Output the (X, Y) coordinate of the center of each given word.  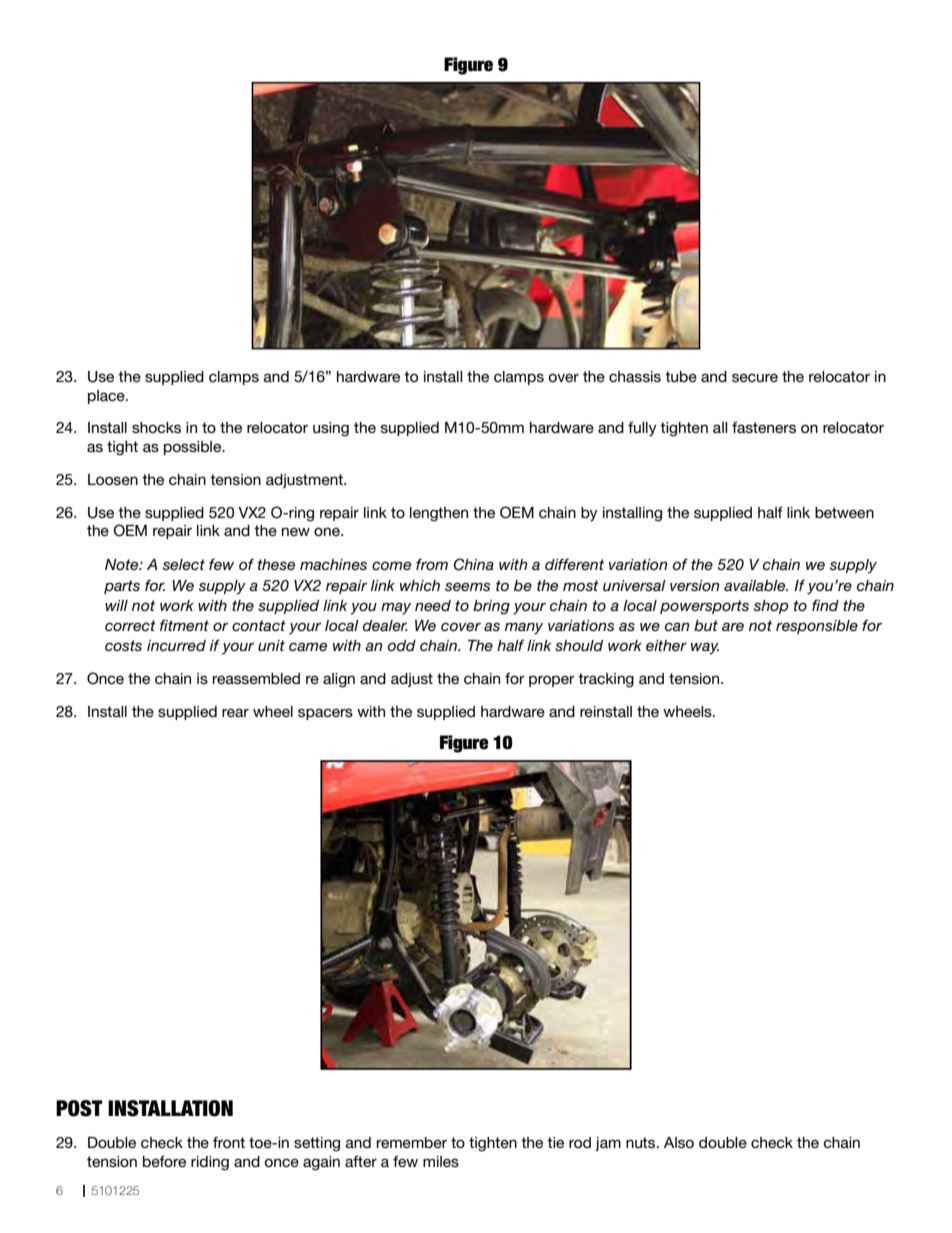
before (164, 1161)
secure (755, 377)
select (184, 564)
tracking (606, 680)
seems (467, 586)
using (331, 429)
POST (79, 1108)
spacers (325, 714)
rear (235, 712)
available (756, 585)
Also (679, 1142)
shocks (156, 427)
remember (412, 1142)
